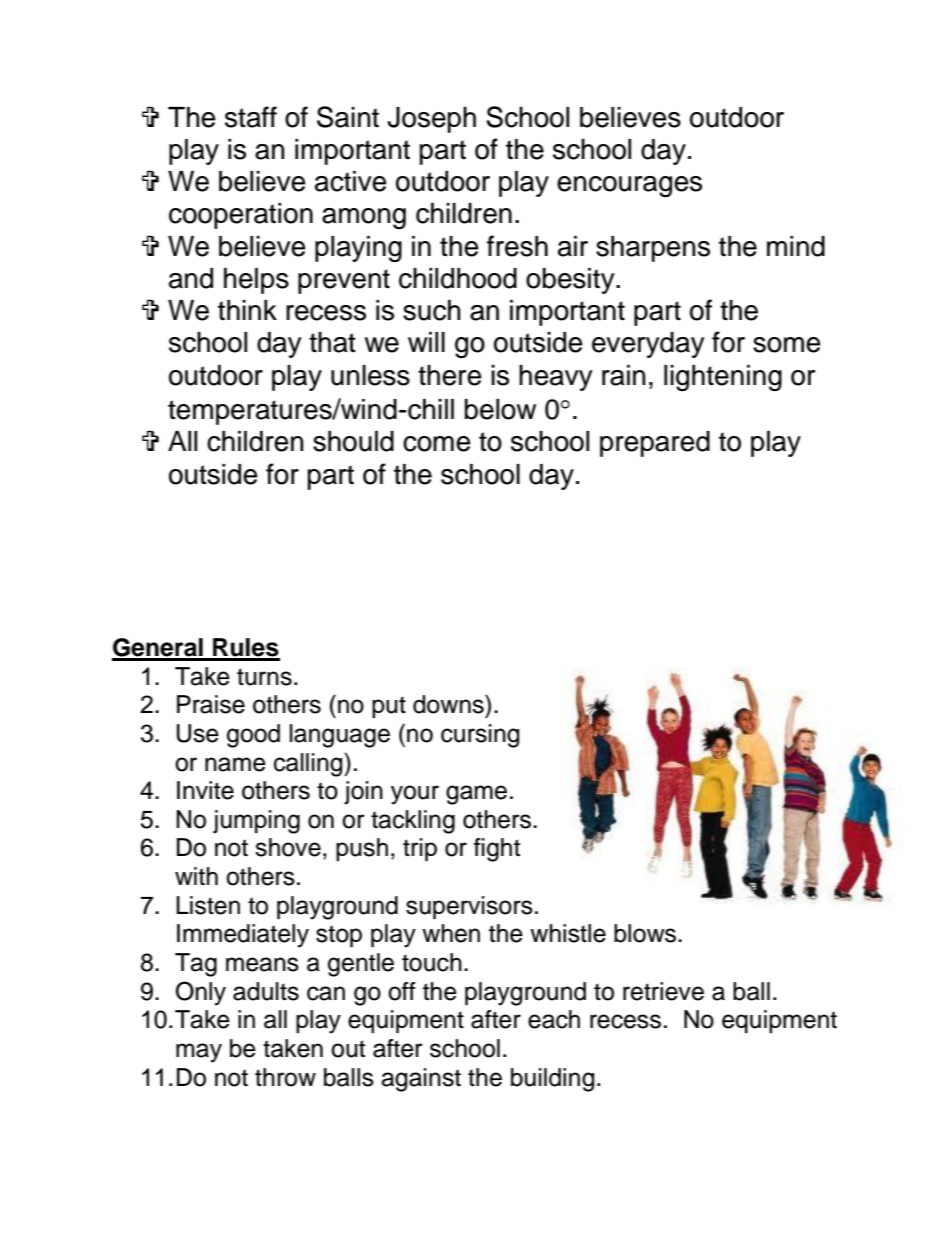 This screenshot has width=952, height=1233. What do you see at coordinates (655, 444) in the screenshot?
I see `prepared` at bounding box center [655, 444].
